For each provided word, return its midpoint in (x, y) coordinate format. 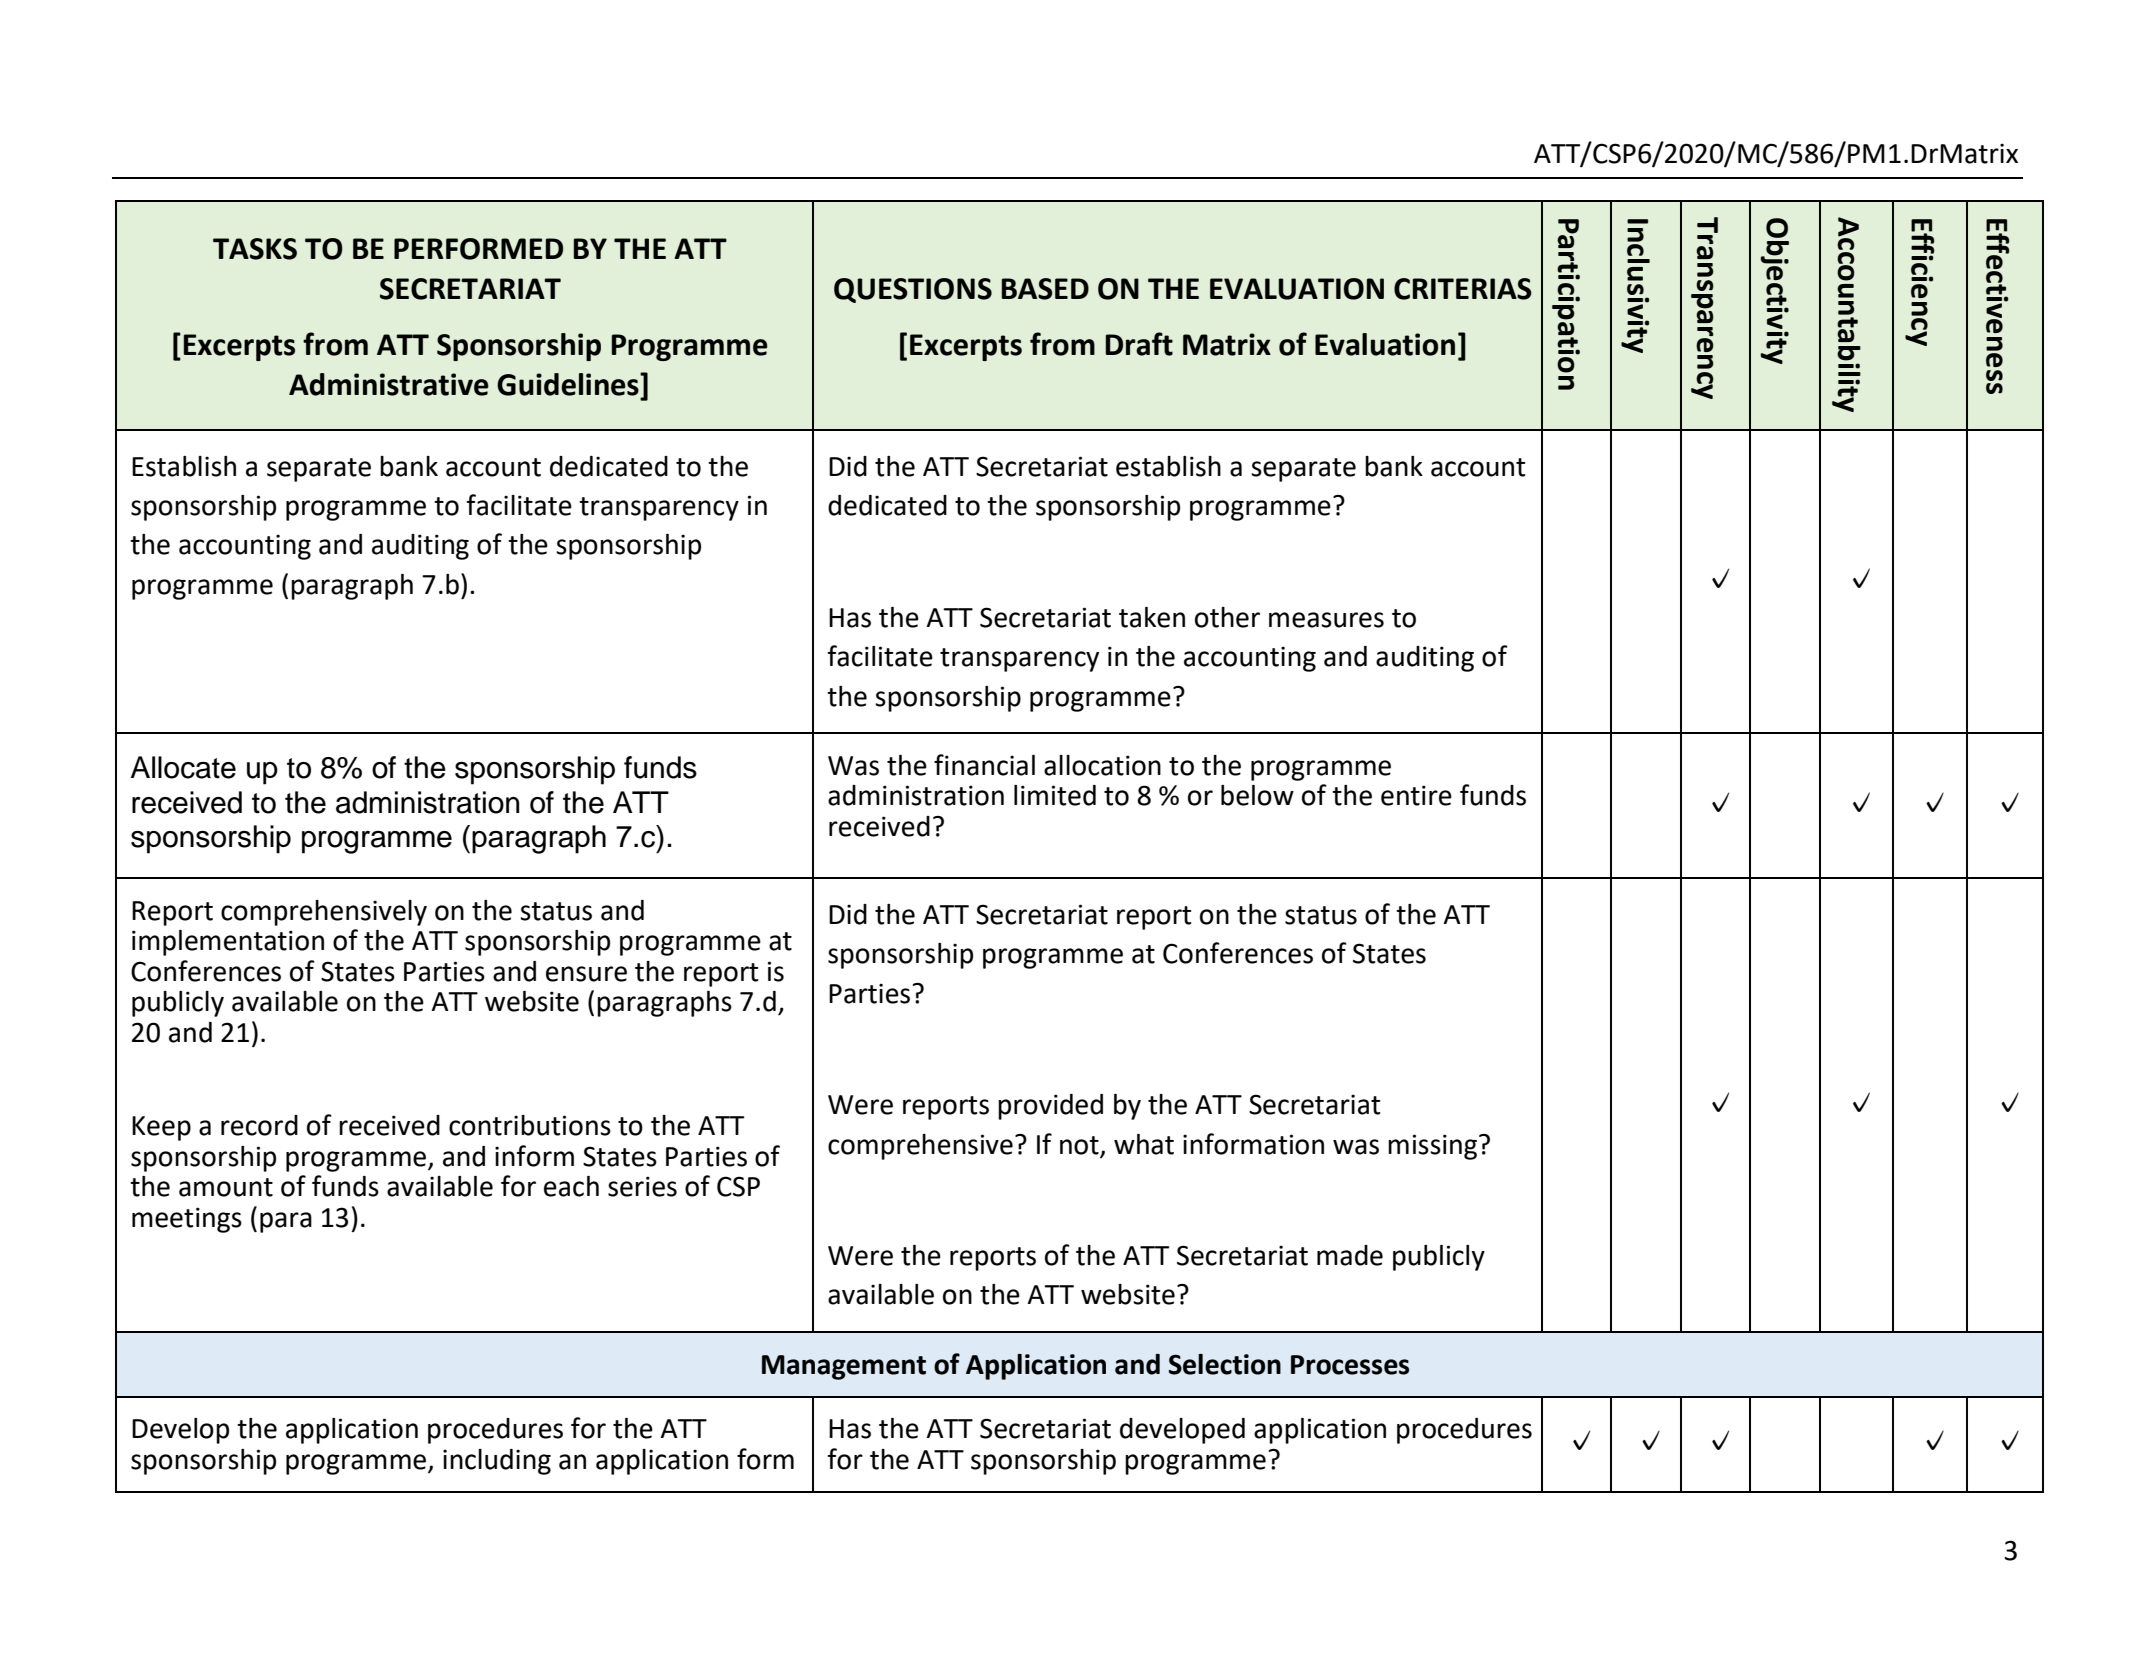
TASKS (255, 249)
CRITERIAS (1463, 289)
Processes (1350, 1365)
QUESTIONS (913, 290)
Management (844, 1367)
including (497, 1462)
